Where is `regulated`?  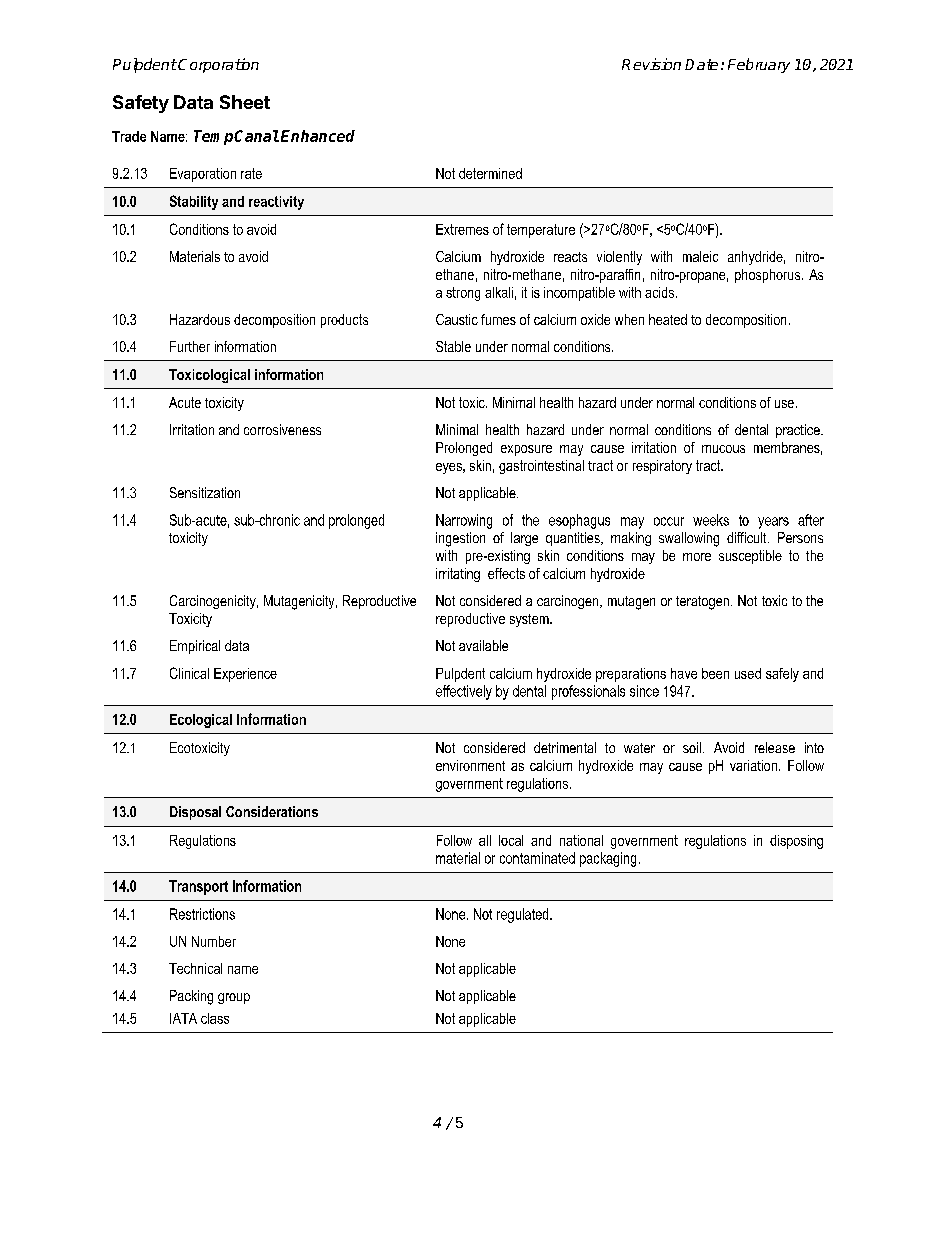 regulated is located at coordinates (524, 915).
